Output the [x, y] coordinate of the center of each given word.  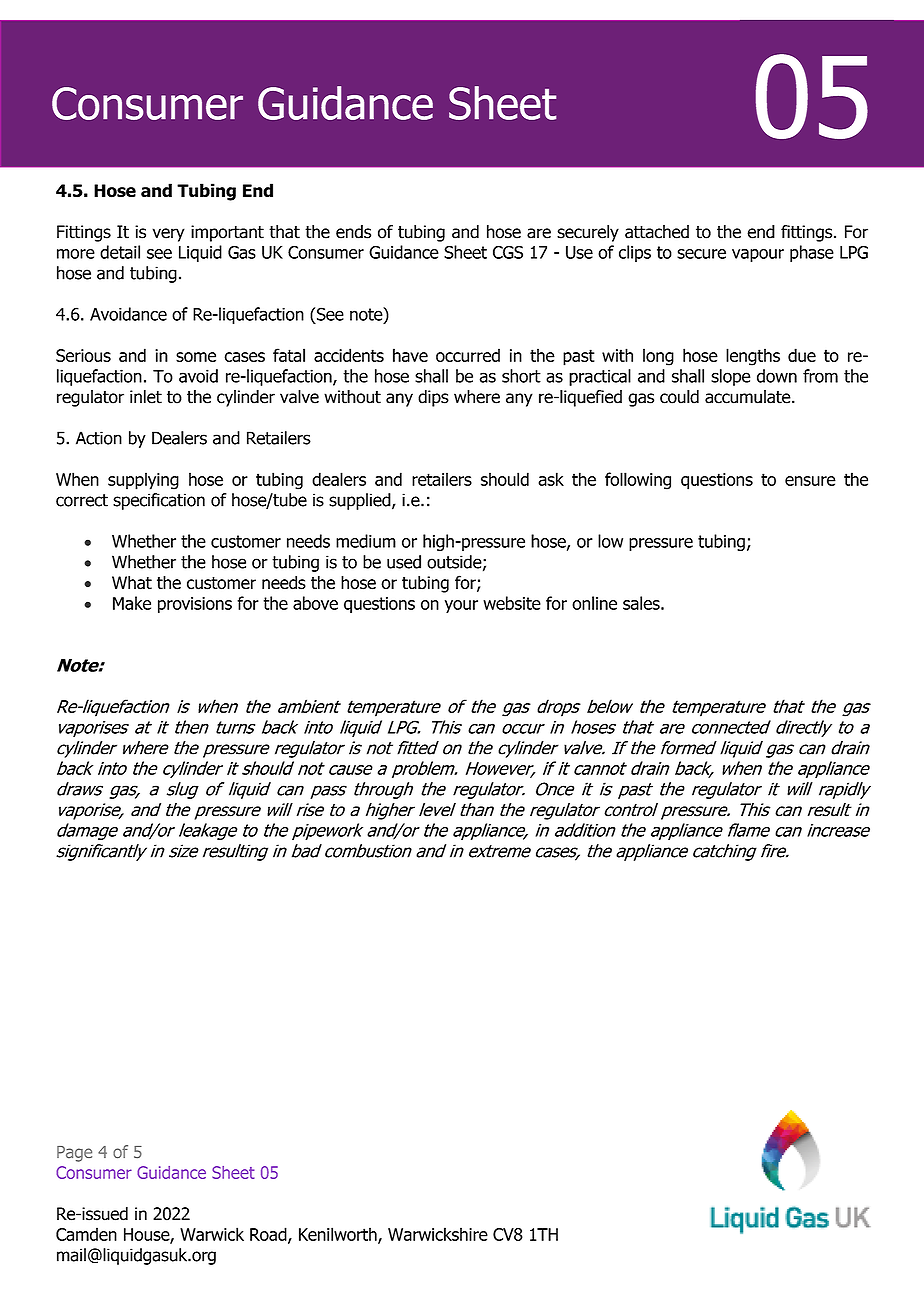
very [169, 235]
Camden [86, 1234]
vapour [758, 255]
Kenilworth [339, 1235]
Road [269, 1235]
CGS [508, 252]
